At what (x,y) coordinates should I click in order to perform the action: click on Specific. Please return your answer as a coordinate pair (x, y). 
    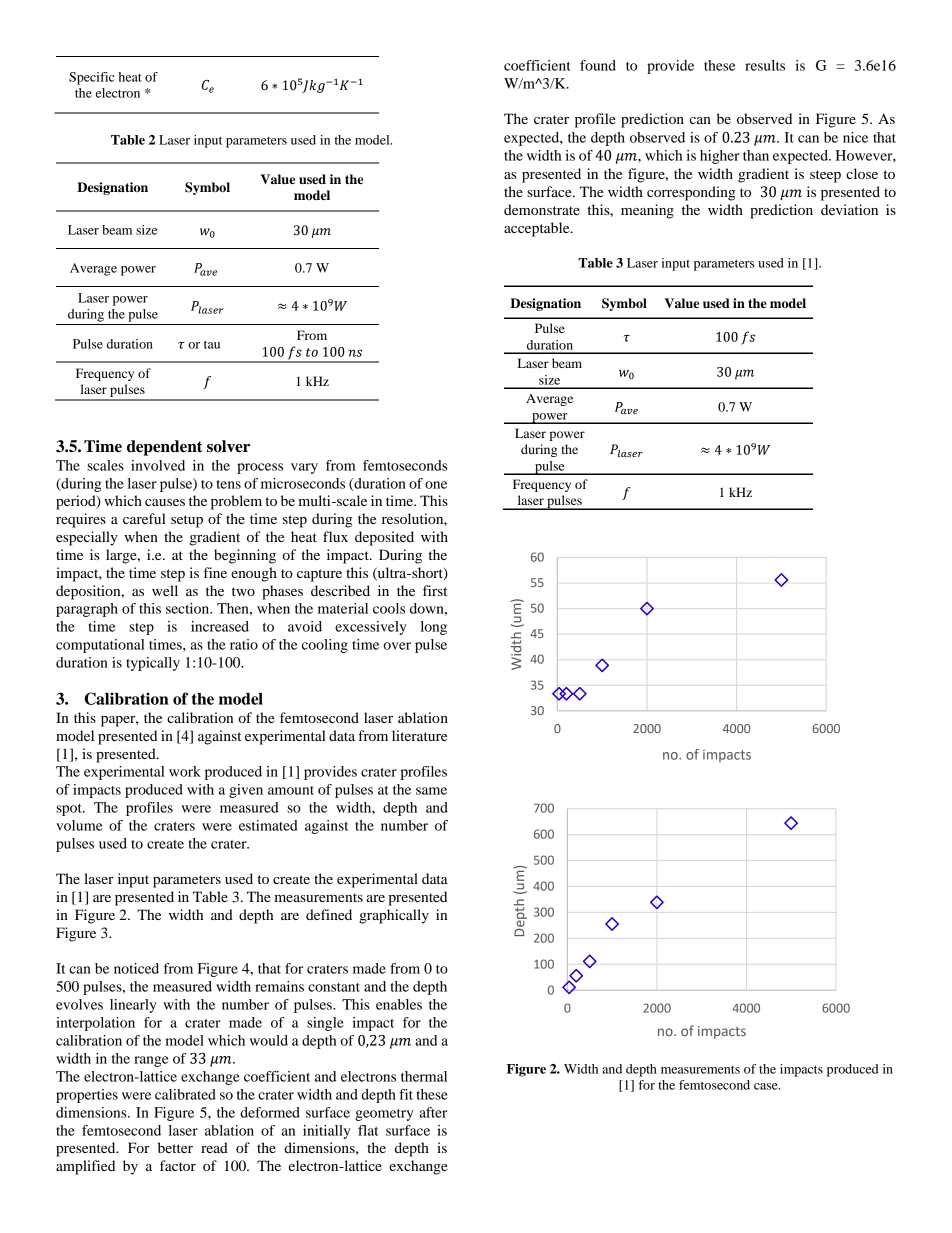
    Looking at the image, I should click on (92, 78).
